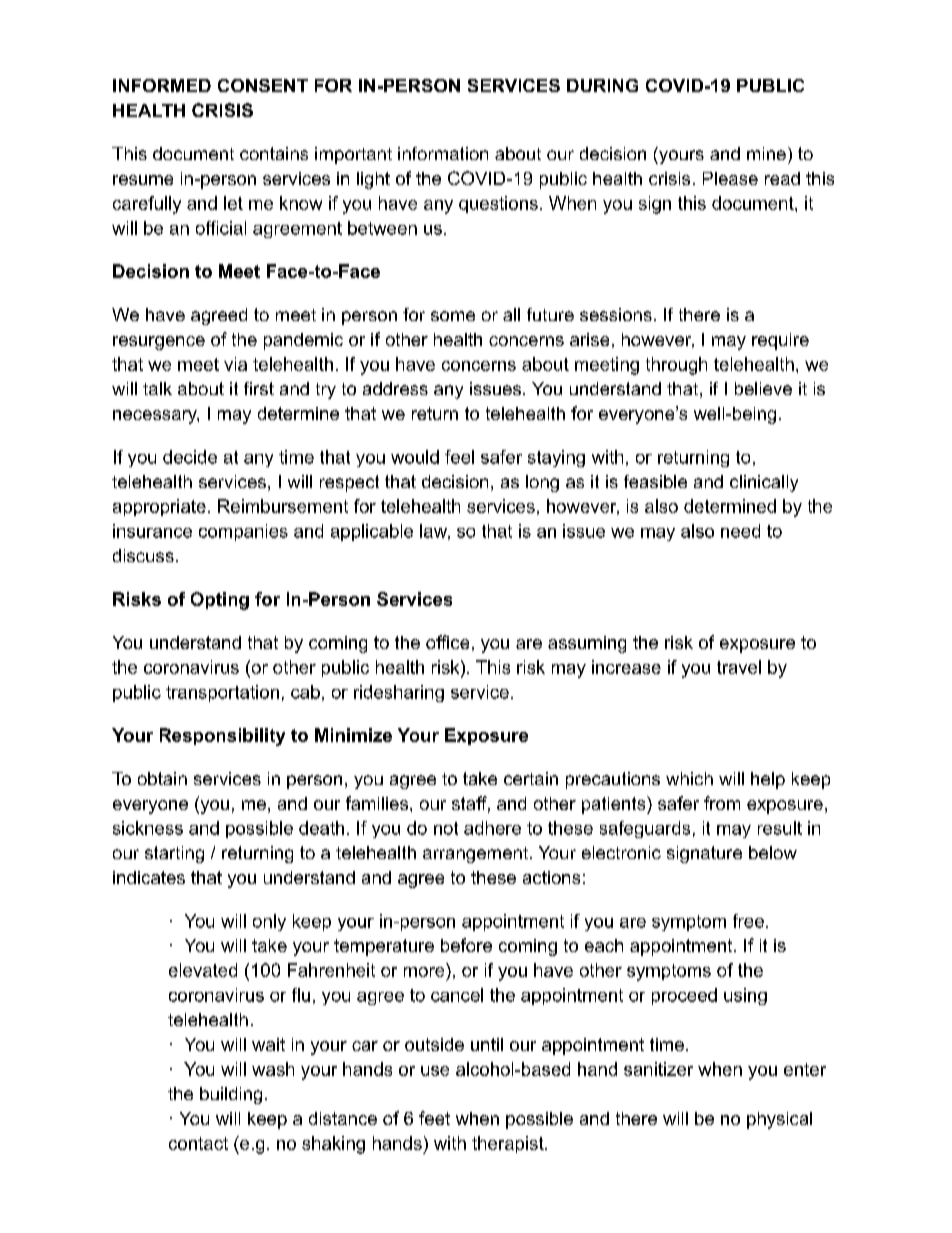  I want to click on information, so click(443, 153).
